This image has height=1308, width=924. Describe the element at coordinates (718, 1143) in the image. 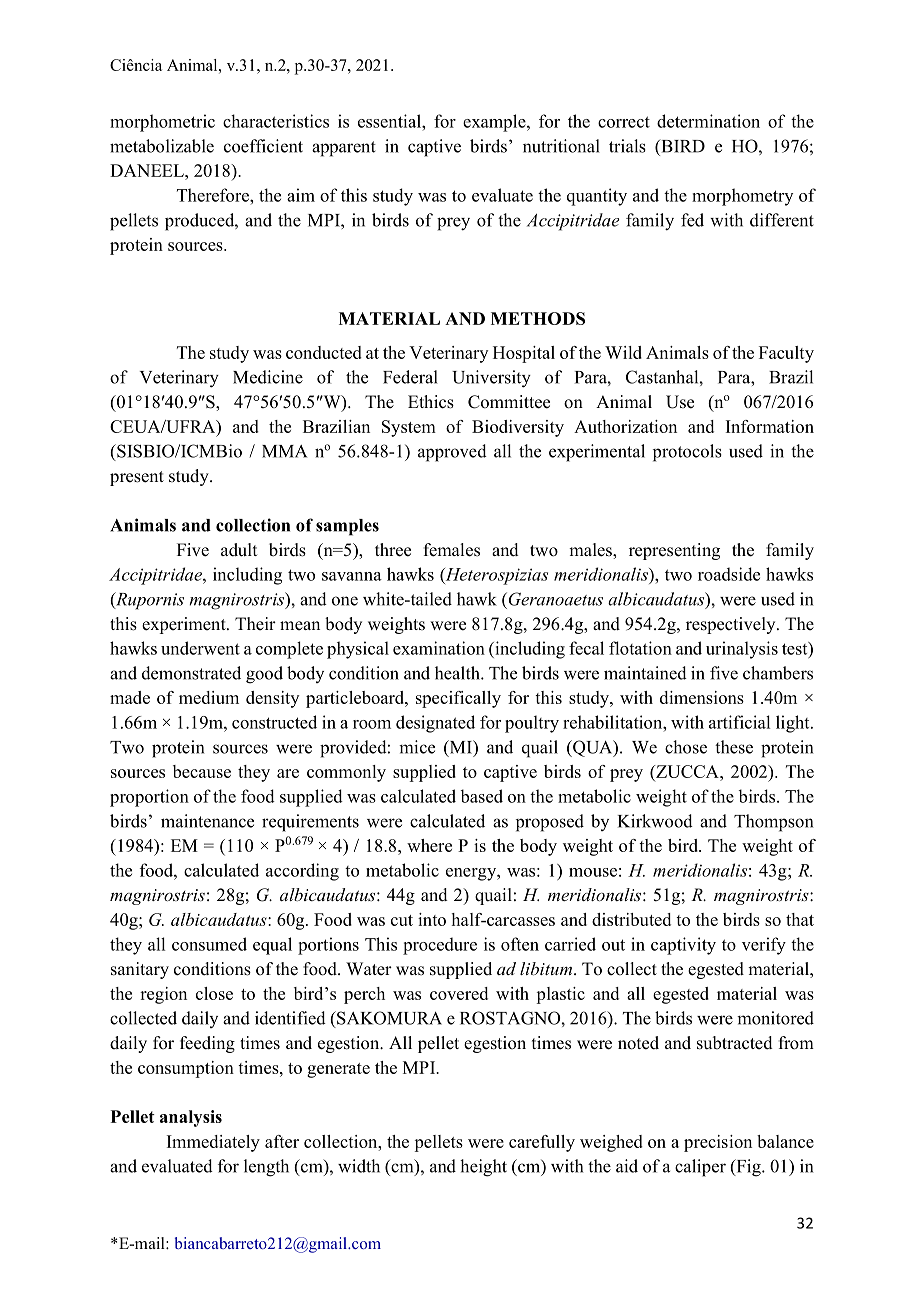

I see `precision` at that location.
